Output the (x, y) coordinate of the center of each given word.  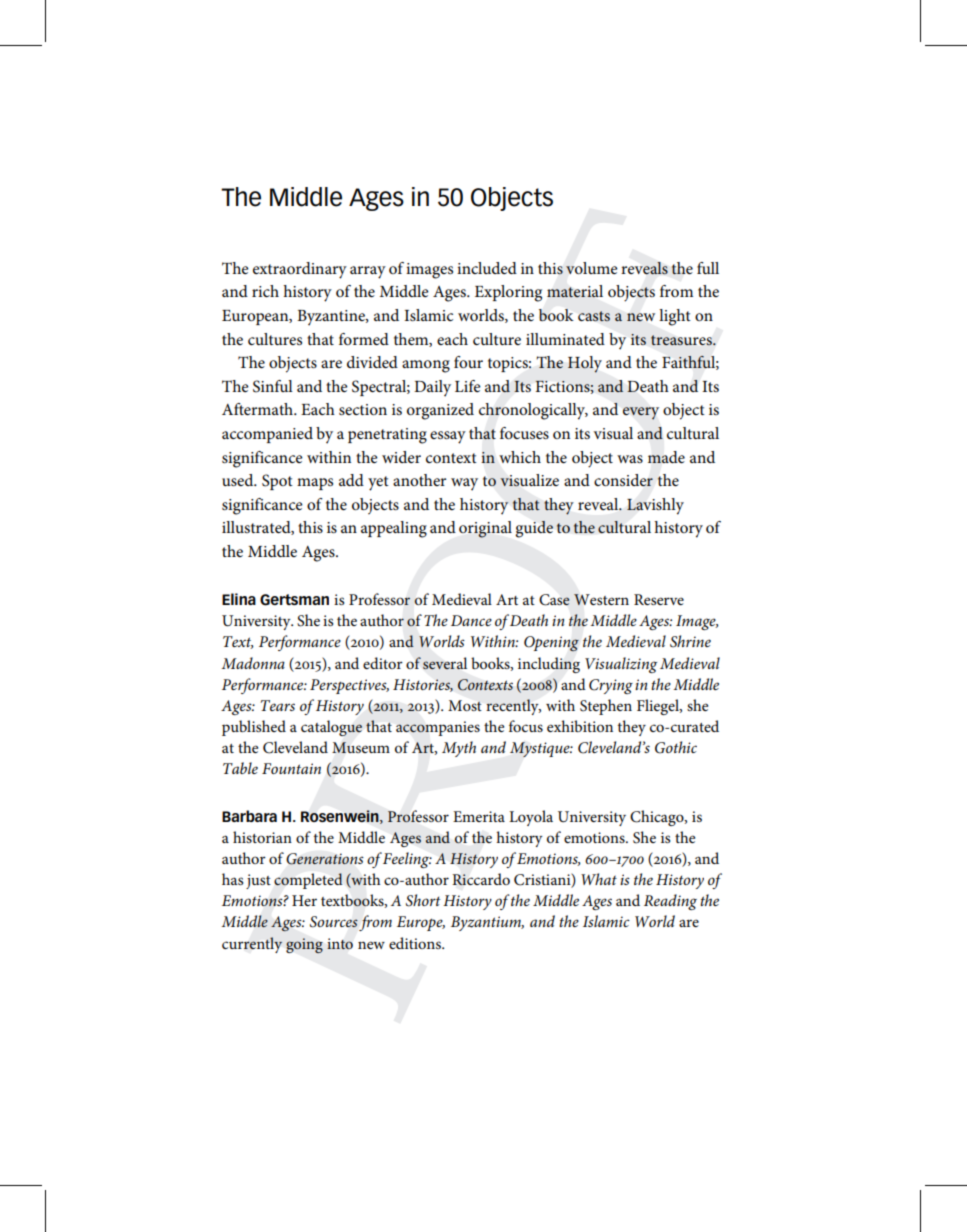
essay (448, 437)
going (304, 945)
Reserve (659, 599)
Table (240, 768)
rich (265, 291)
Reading (670, 902)
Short (423, 900)
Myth (459, 749)
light (675, 317)
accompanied (267, 435)
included (487, 268)
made (666, 457)
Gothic (676, 747)
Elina (239, 599)
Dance (471, 620)
